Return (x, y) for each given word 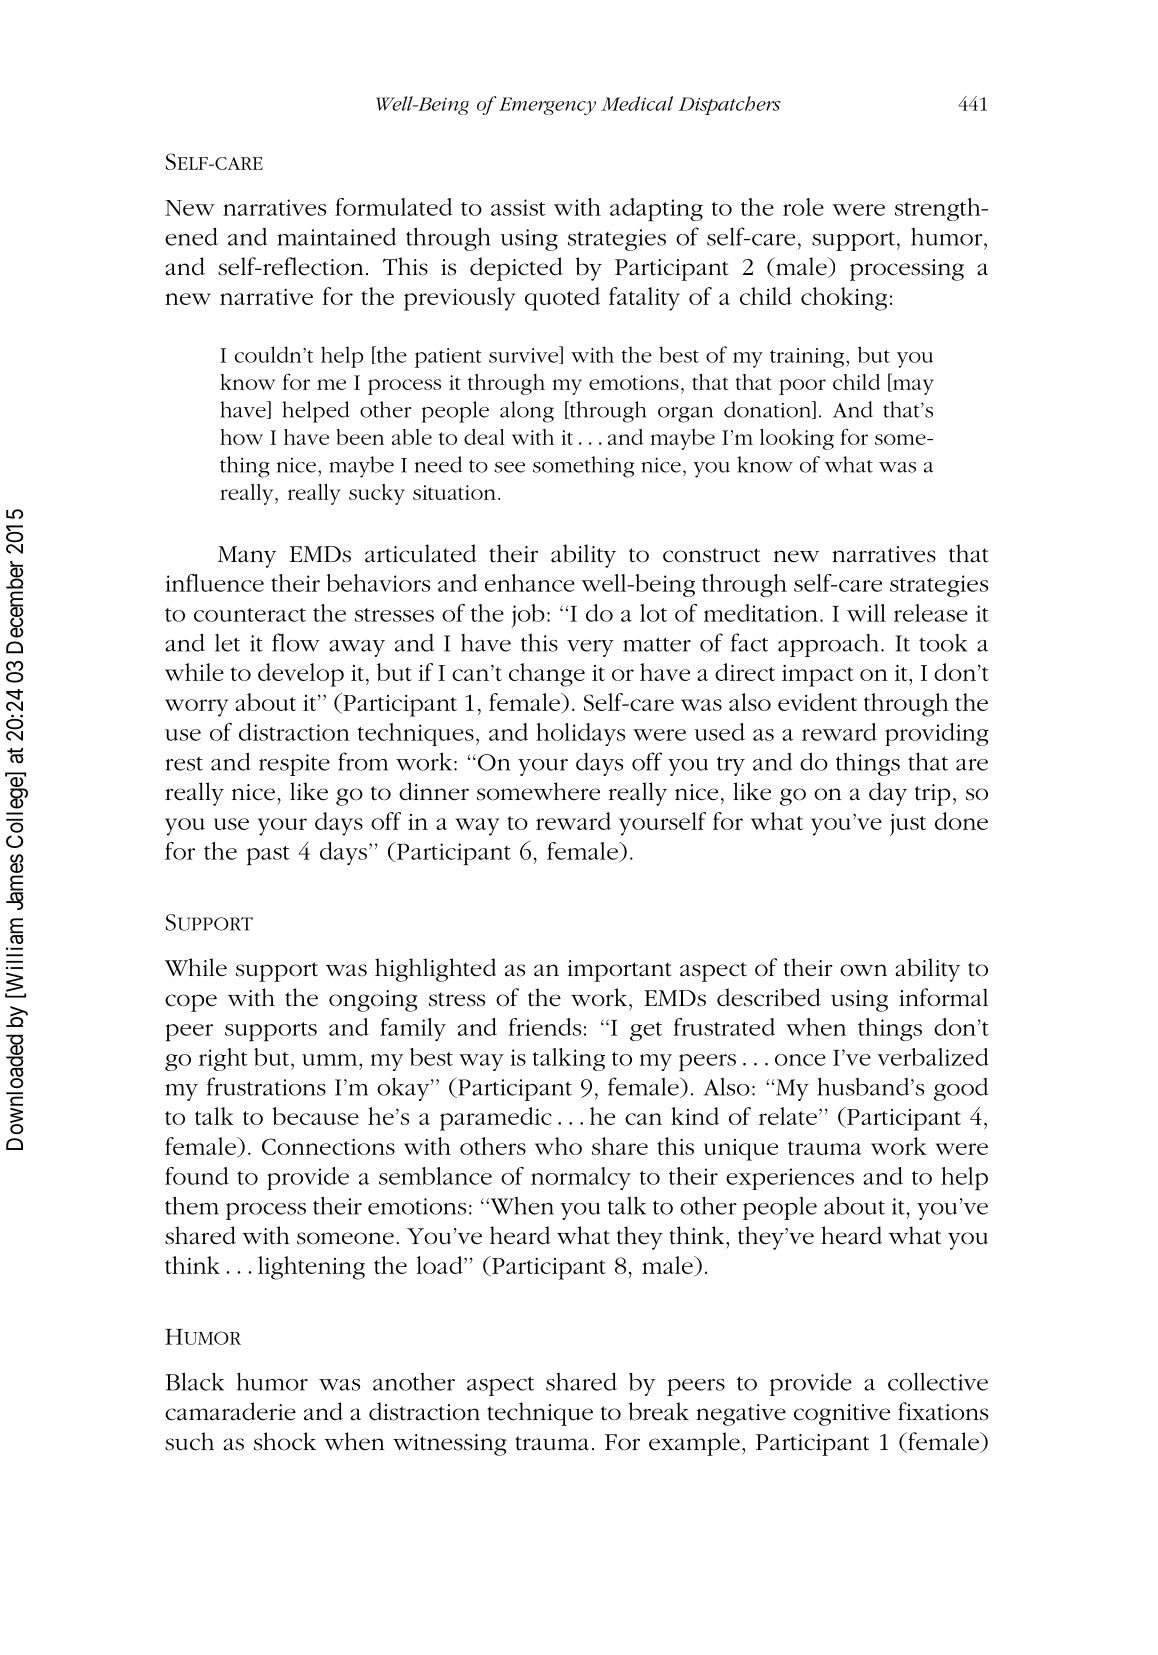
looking (797, 439)
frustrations (266, 1086)
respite (294, 765)
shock (285, 1441)
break (659, 1411)
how (241, 437)
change (547, 675)
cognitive (842, 1415)
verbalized (933, 1057)
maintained (336, 237)
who (558, 1146)
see (510, 467)
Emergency (547, 106)
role (803, 207)
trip (932, 795)
